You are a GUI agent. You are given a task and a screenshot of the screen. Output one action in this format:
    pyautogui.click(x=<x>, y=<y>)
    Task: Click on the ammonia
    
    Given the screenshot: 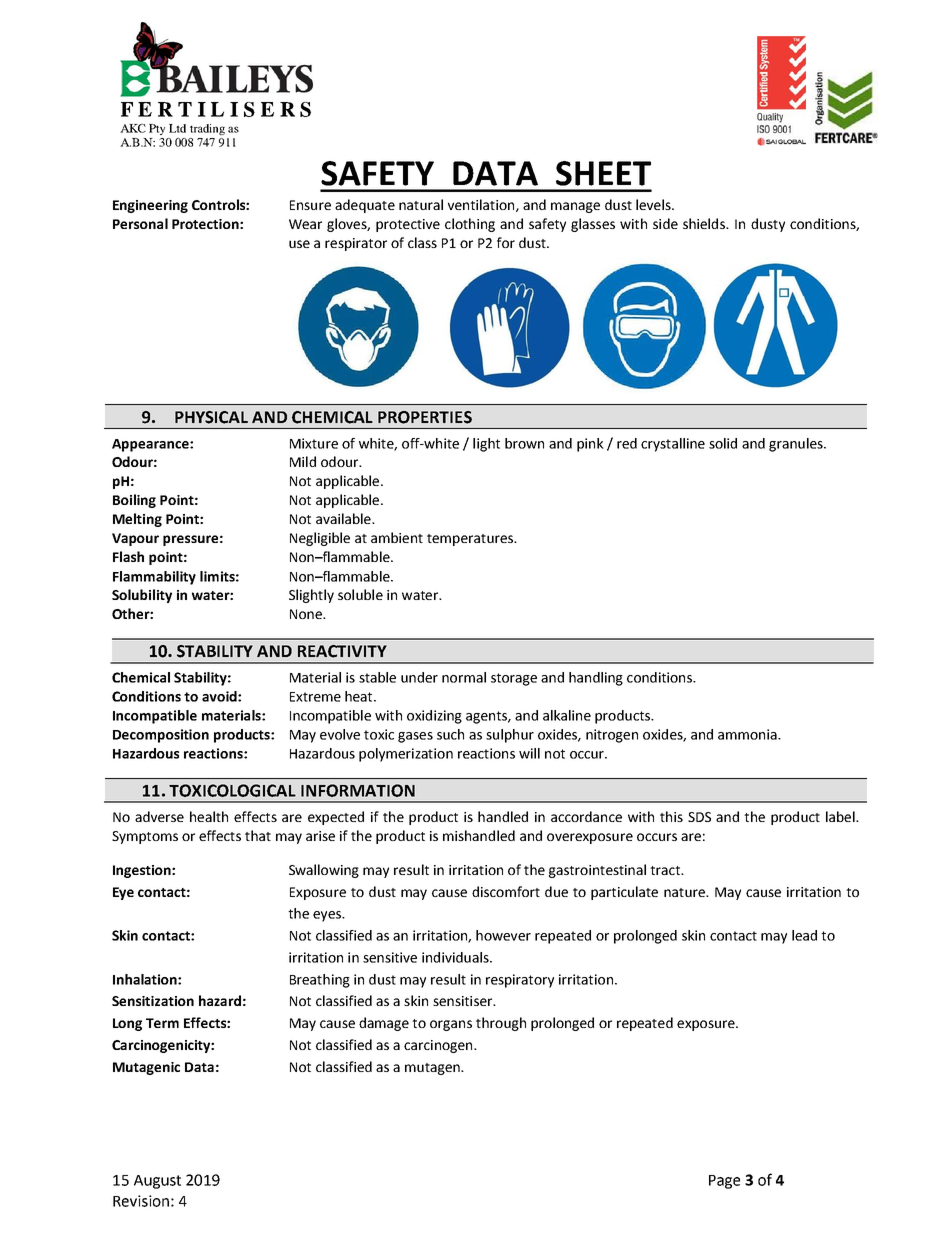 What is the action you would take?
    pyautogui.click(x=748, y=734)
